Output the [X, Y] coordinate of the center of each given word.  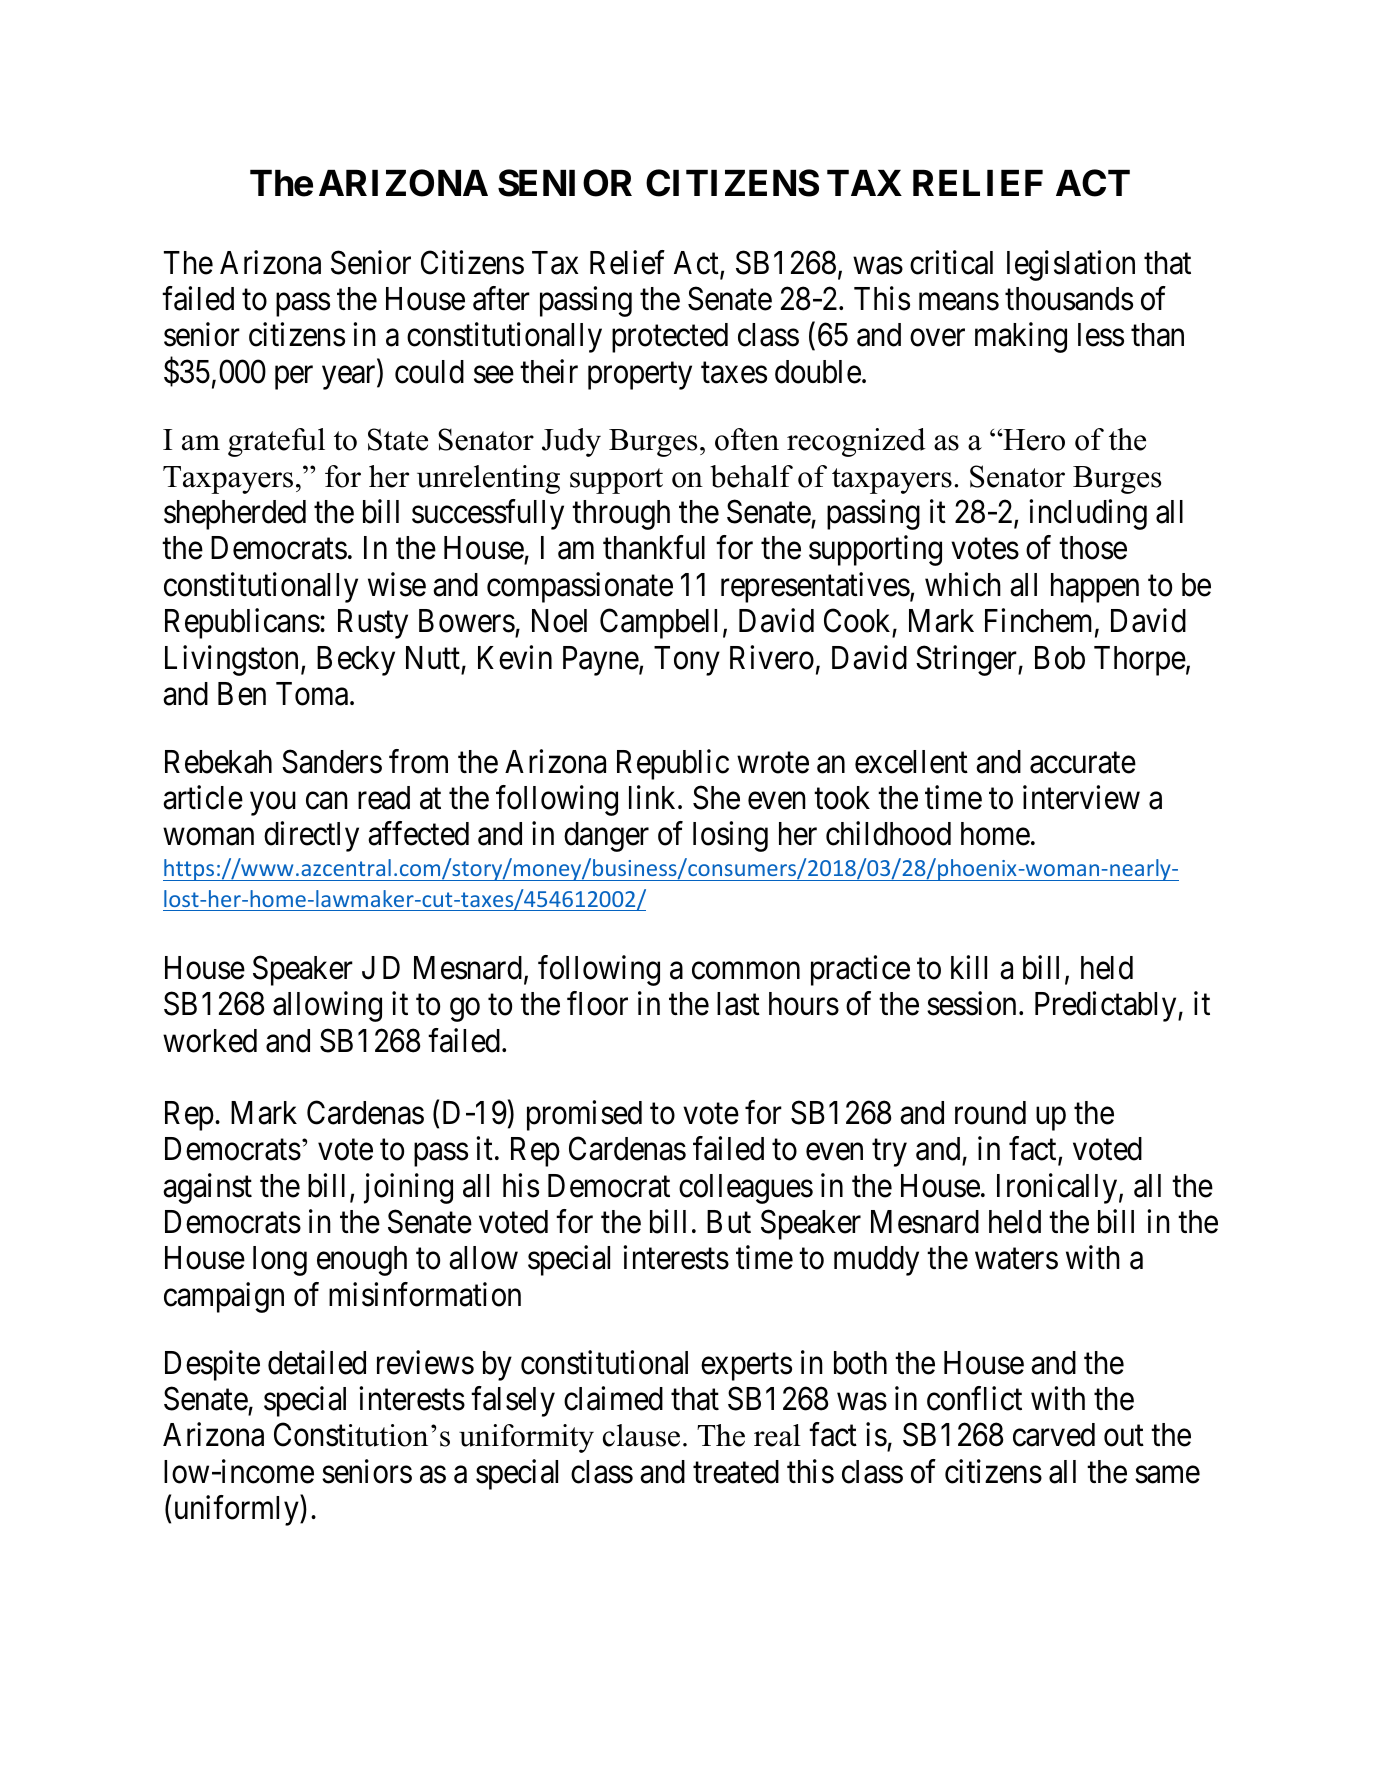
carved [1054, 1435]
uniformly [238, 1510]
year [350, 378]
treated [736, 1472]
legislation [1071, 265]
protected [670, 338]
